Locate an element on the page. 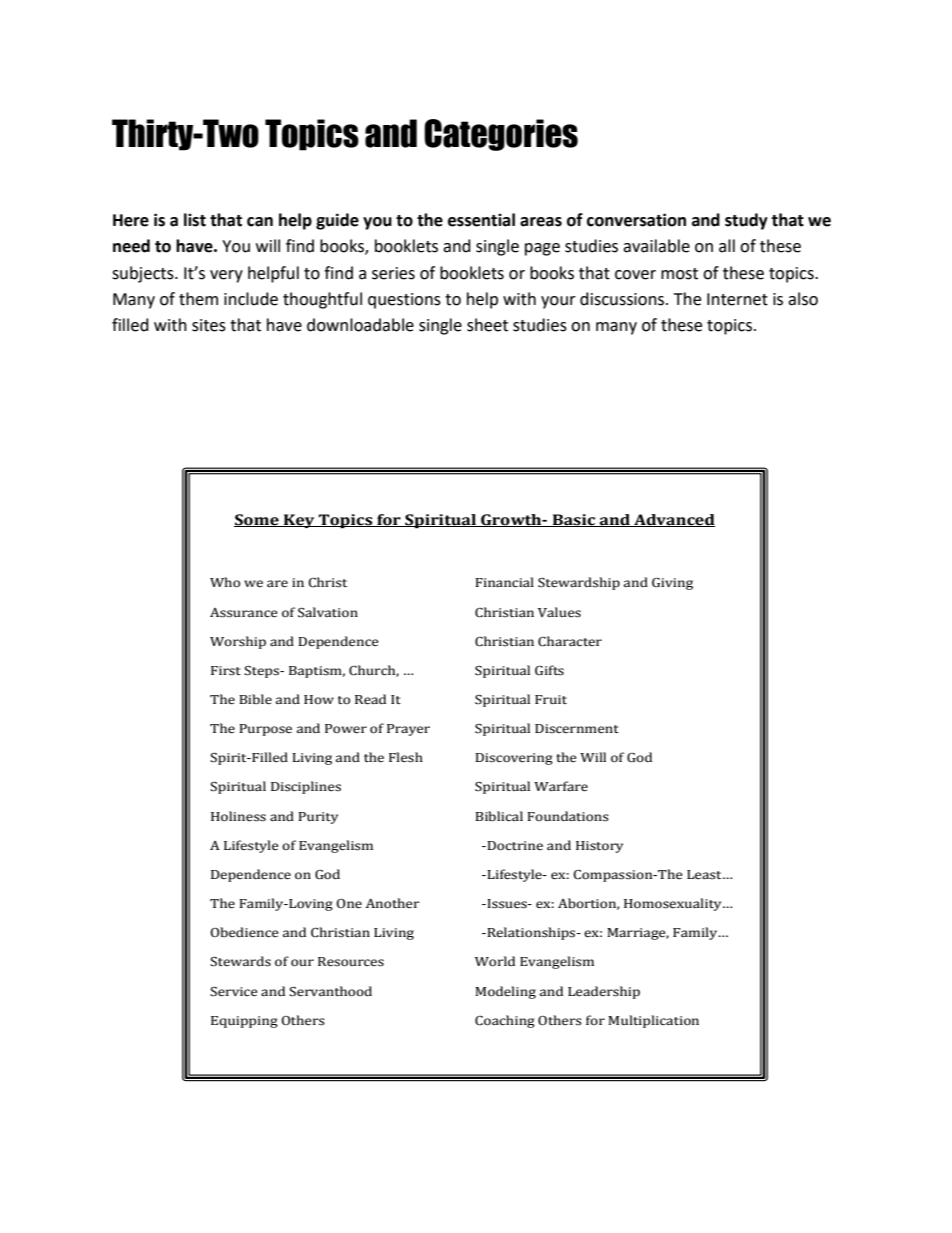 The image size is (952, 1233). Financial is located at coordinates (504, 582).
